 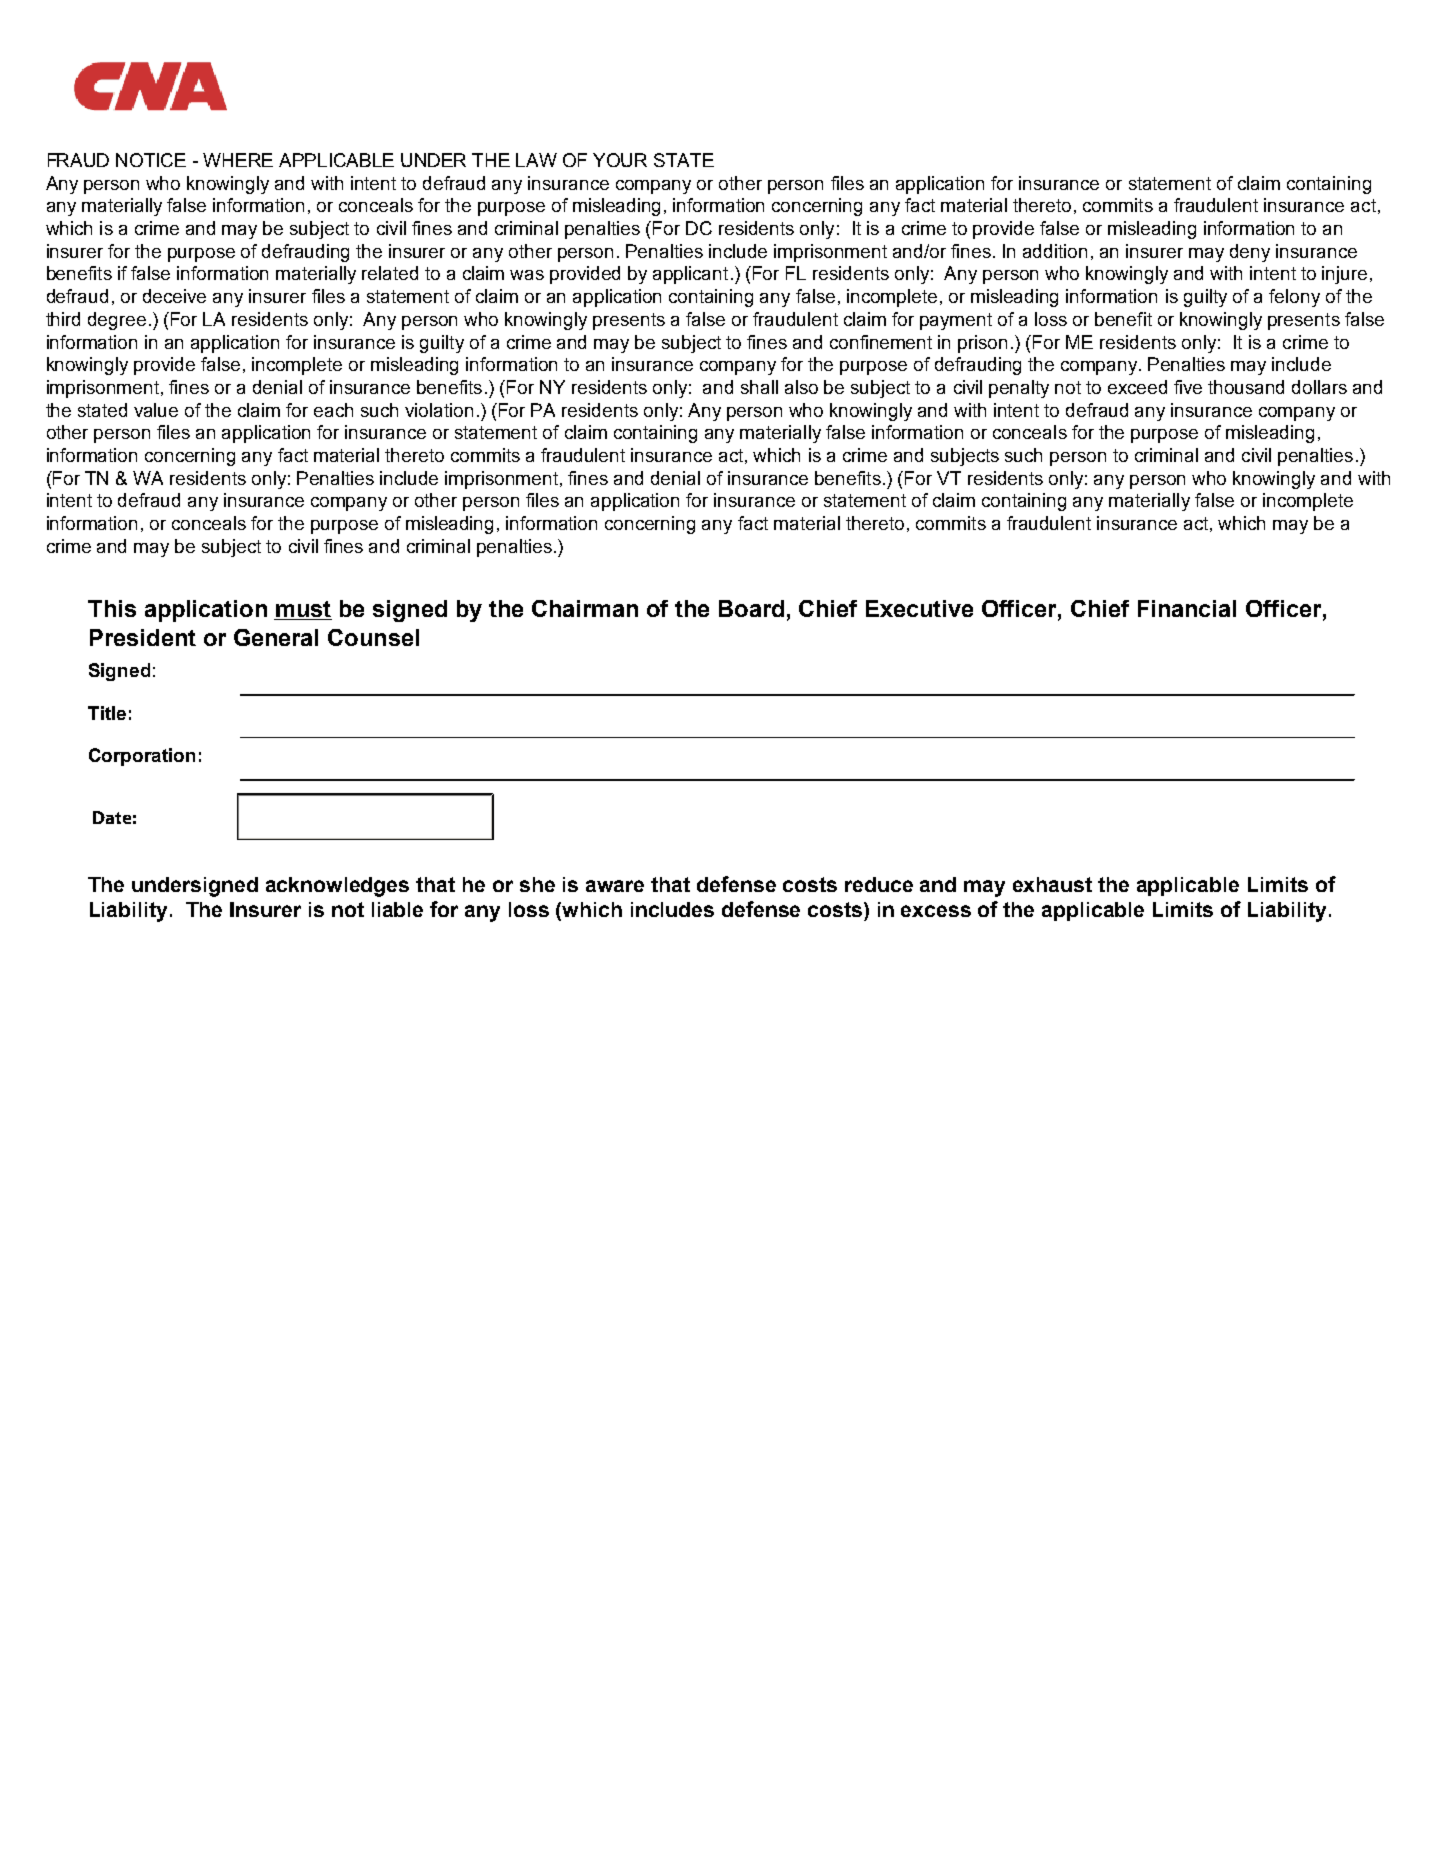 What do you see at coordinates (156, 410) in the image?
I see `value` at bounding box center [156, 410].
